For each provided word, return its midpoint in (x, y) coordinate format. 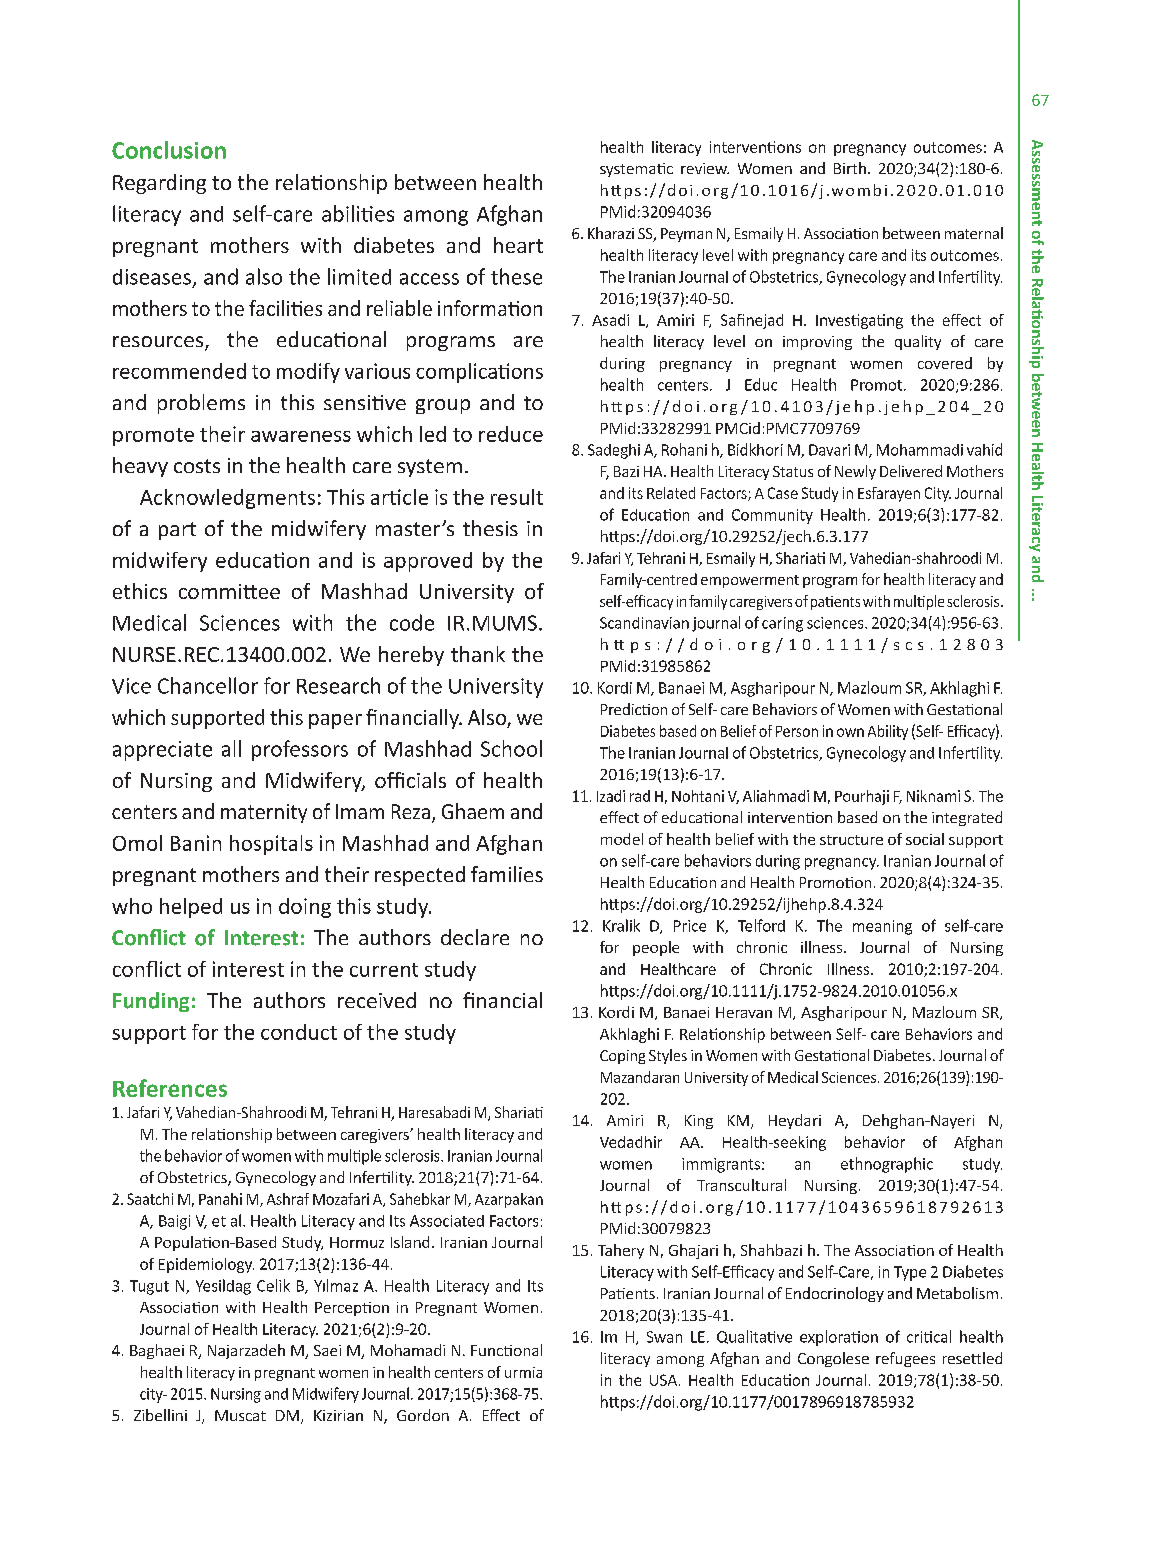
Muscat (240, 1415)
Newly (855, 472)
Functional (506, 1350)
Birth (850, 168)
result (517, 497)
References (170, 1088)
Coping (622, 1057)
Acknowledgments (227, 499)
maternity (264, 813)
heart (518, 245)
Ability (888, 732)
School (511, 748)
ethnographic (887, 1165)
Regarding (159, 184)
